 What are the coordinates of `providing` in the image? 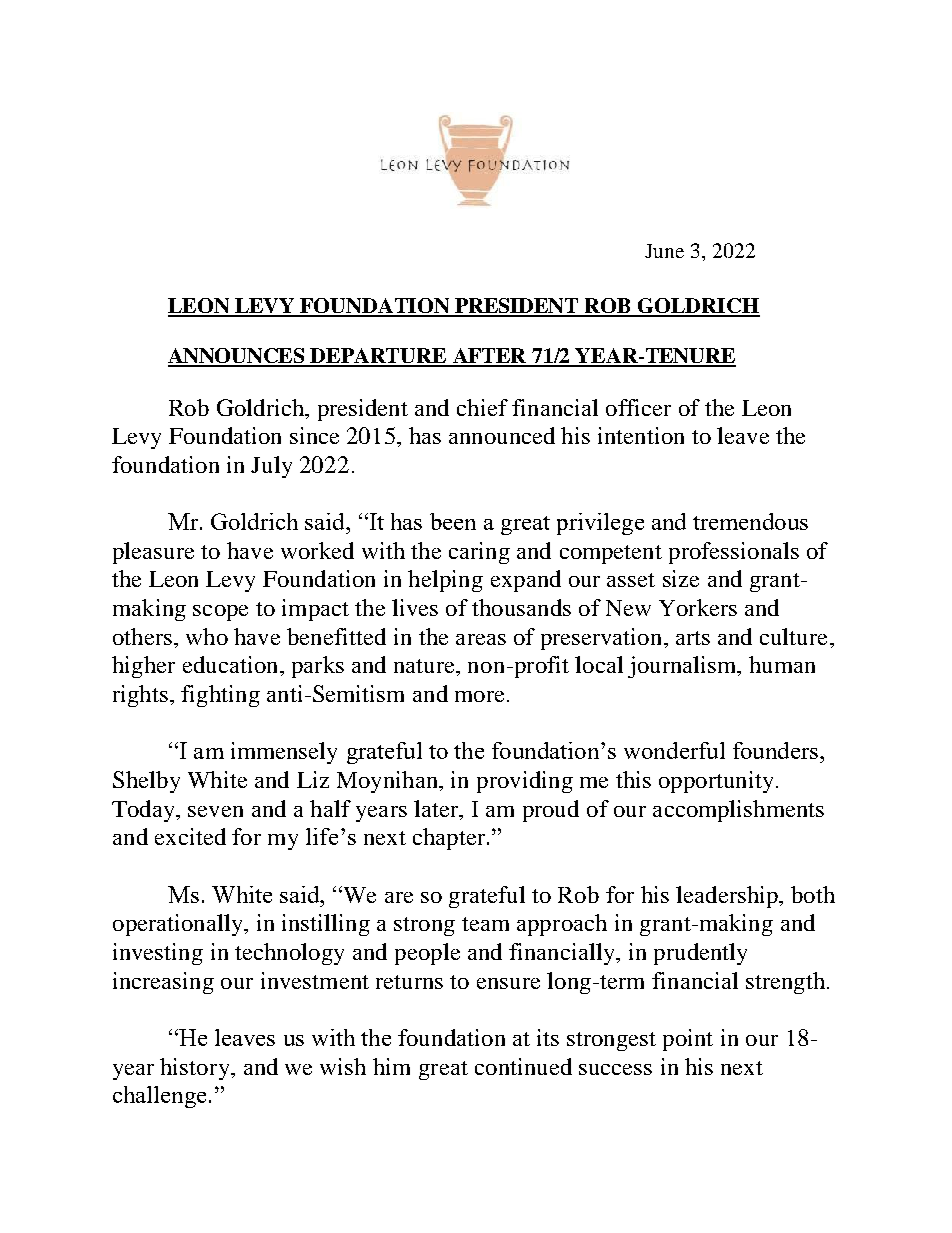 It's located at (525, 782).
